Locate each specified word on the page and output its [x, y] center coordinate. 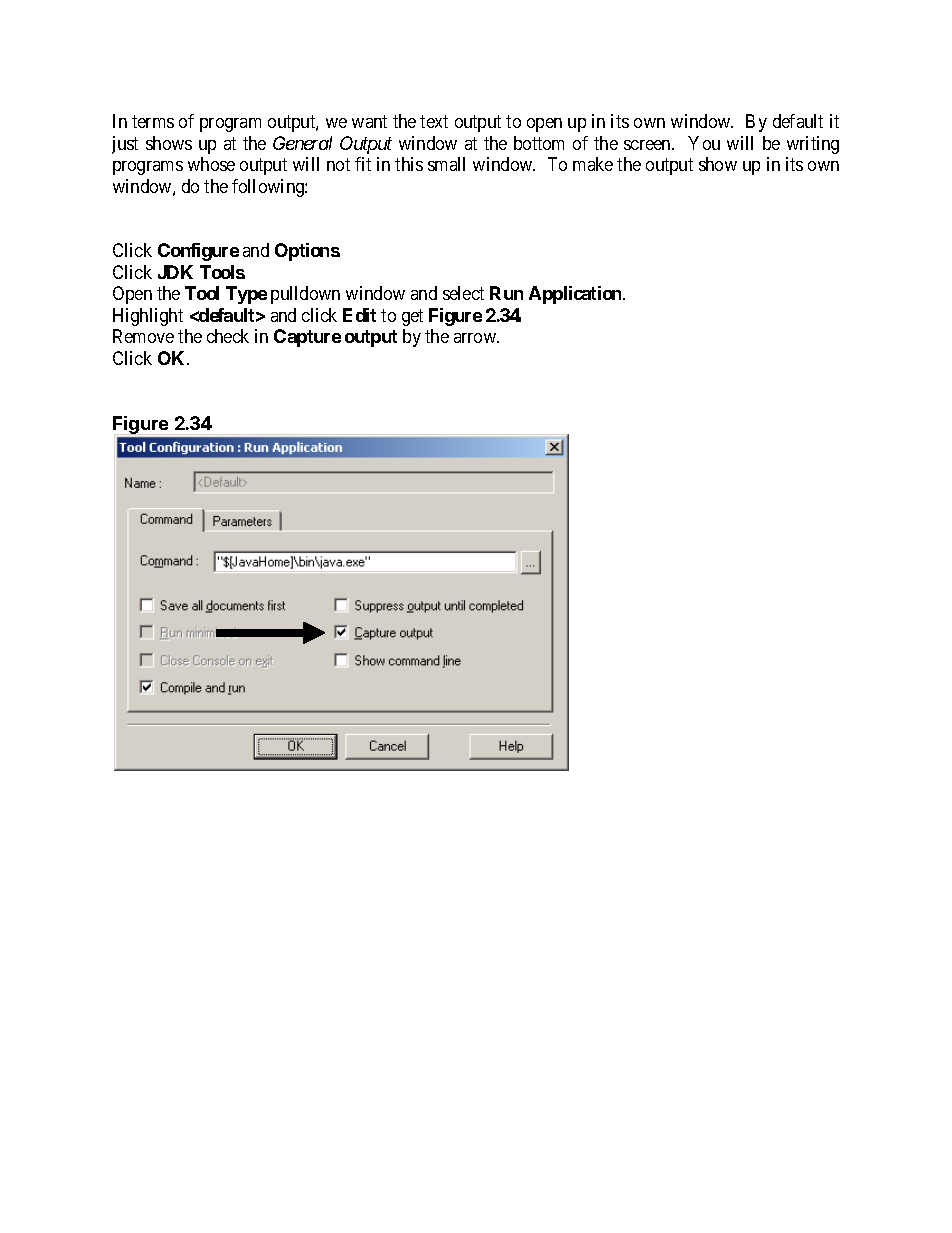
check [228, 336]
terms [153, 122]
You [704, 143]
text [434, 122]
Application [576, 295]
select [463, 293]
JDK [175, 272]
